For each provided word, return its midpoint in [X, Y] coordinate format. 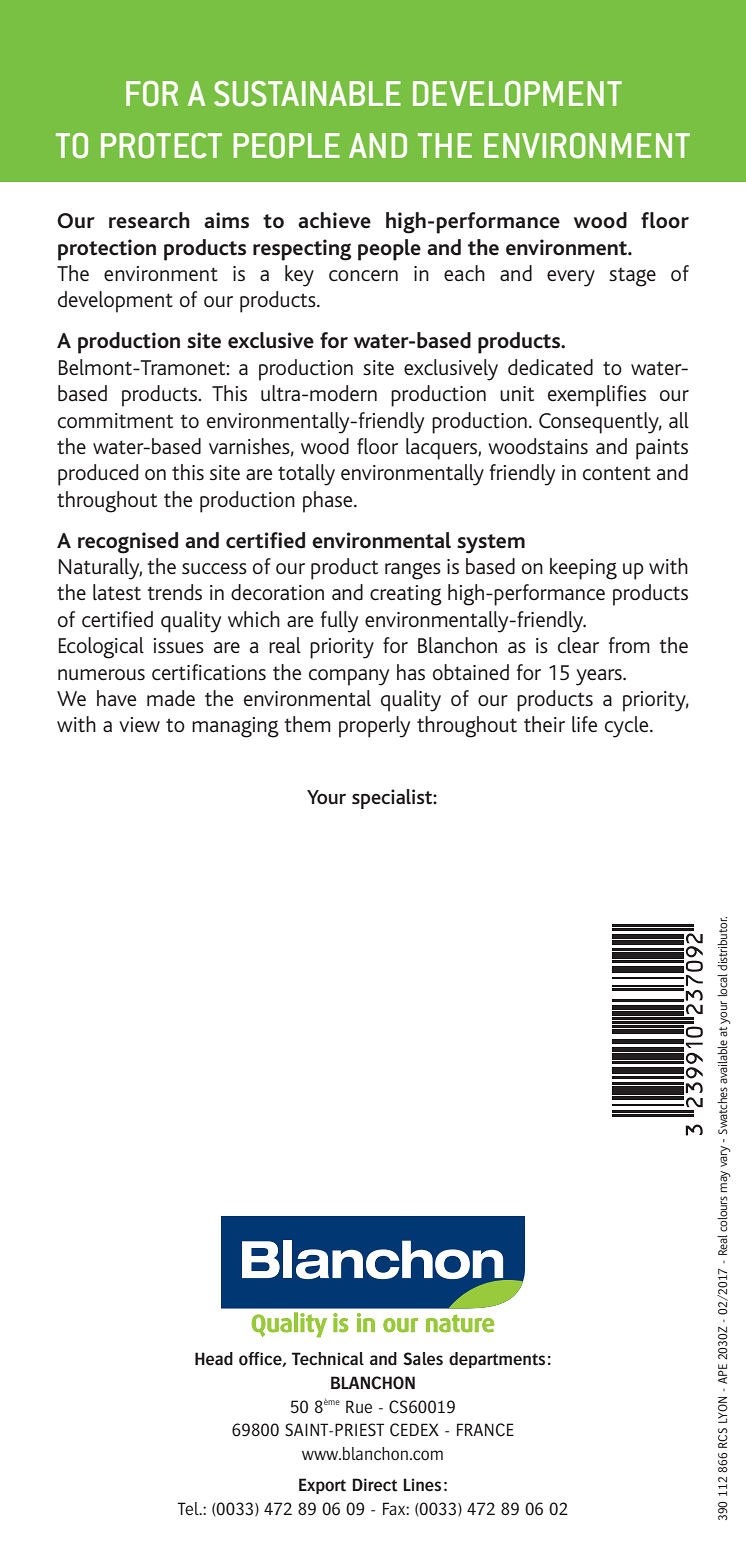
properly [374, 727]
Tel [189, 1508]
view [139, 724]
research [149, 220]
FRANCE [485, 1430]
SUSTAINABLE [307, 94]
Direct [375, 1485]
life [584, 724]
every [571, 278]
